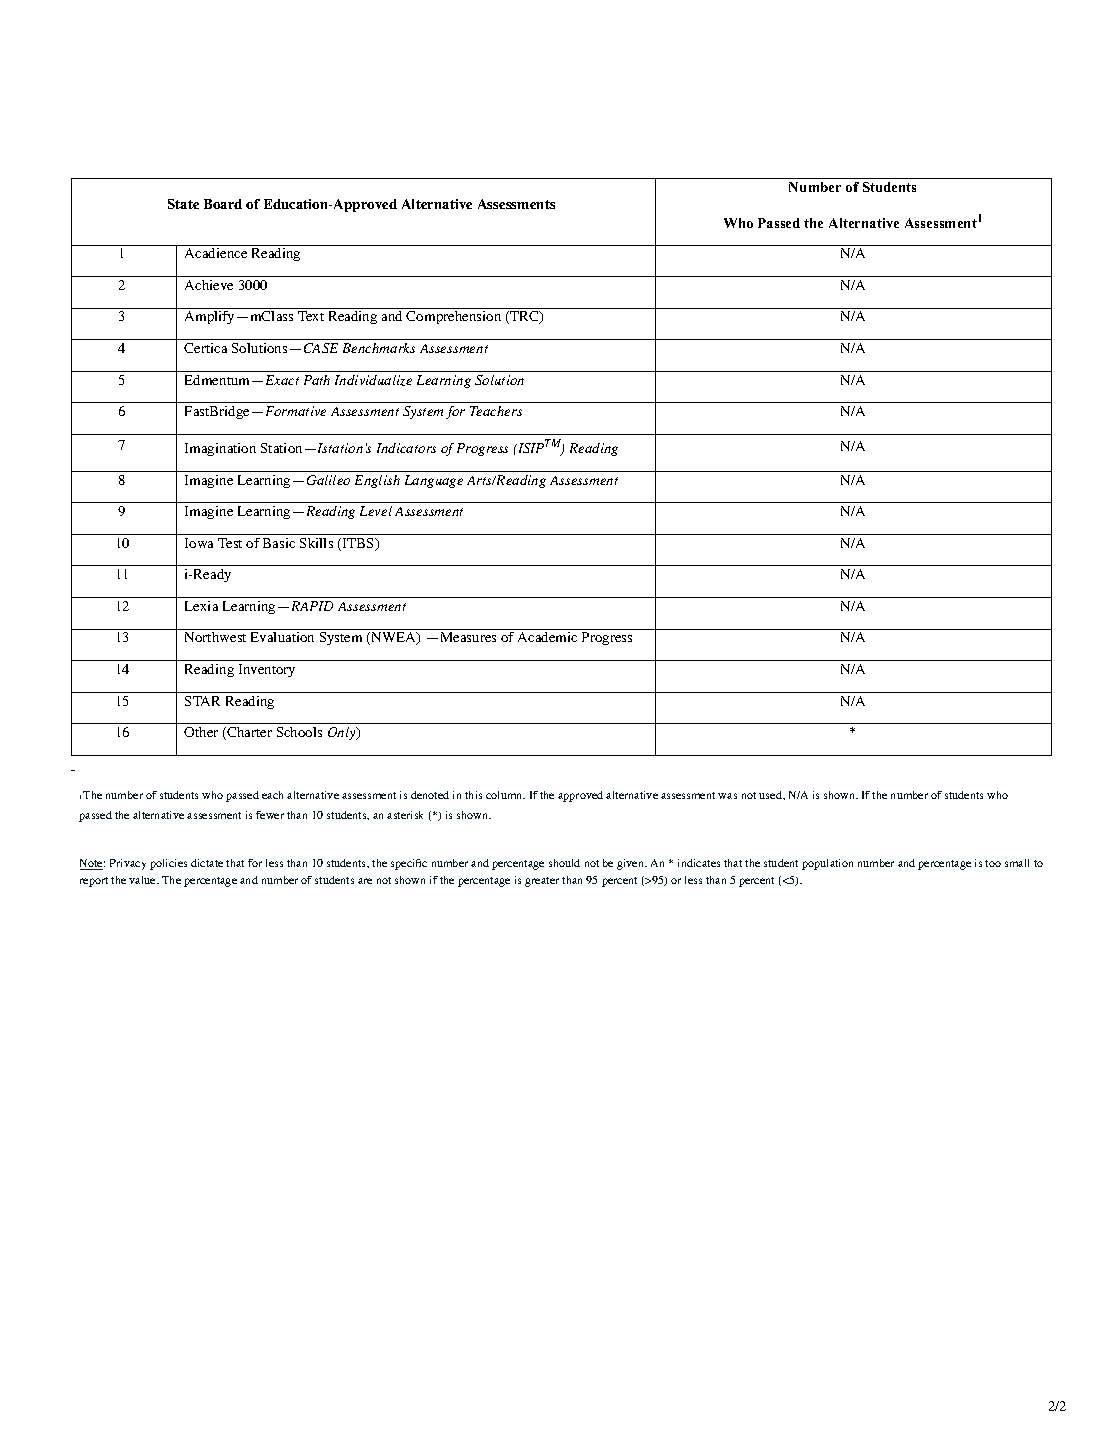  What do you see at coordinates (202, 701) in the page?
I see `STAR` at bounding box center [202, 701].
